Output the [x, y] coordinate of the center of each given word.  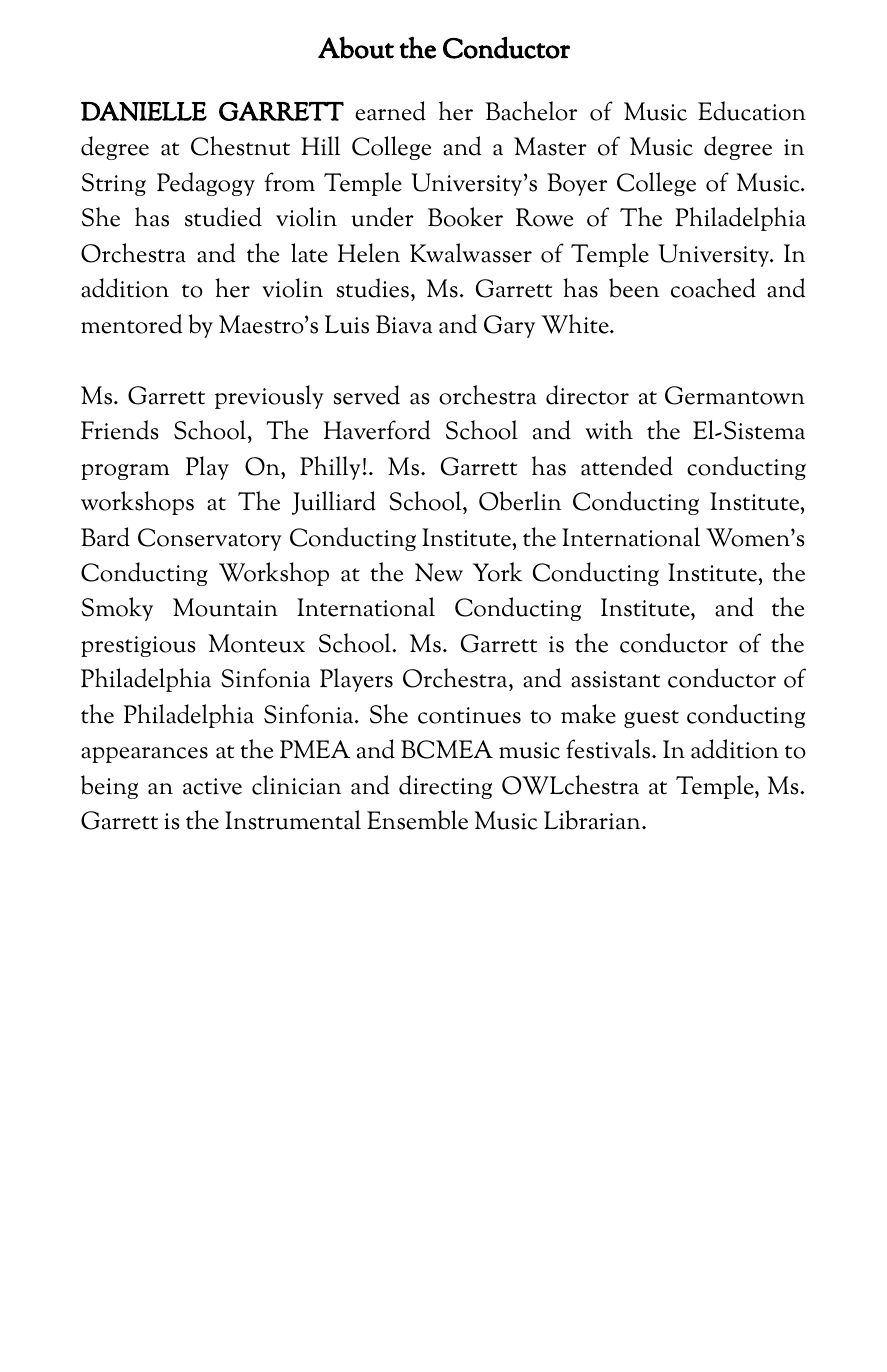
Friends [119, 430]
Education [752, 111]
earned [390, 111]
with [609, 430]
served [367, 395]
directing [445, 787]
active [212, 786]
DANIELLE [144, 111]
